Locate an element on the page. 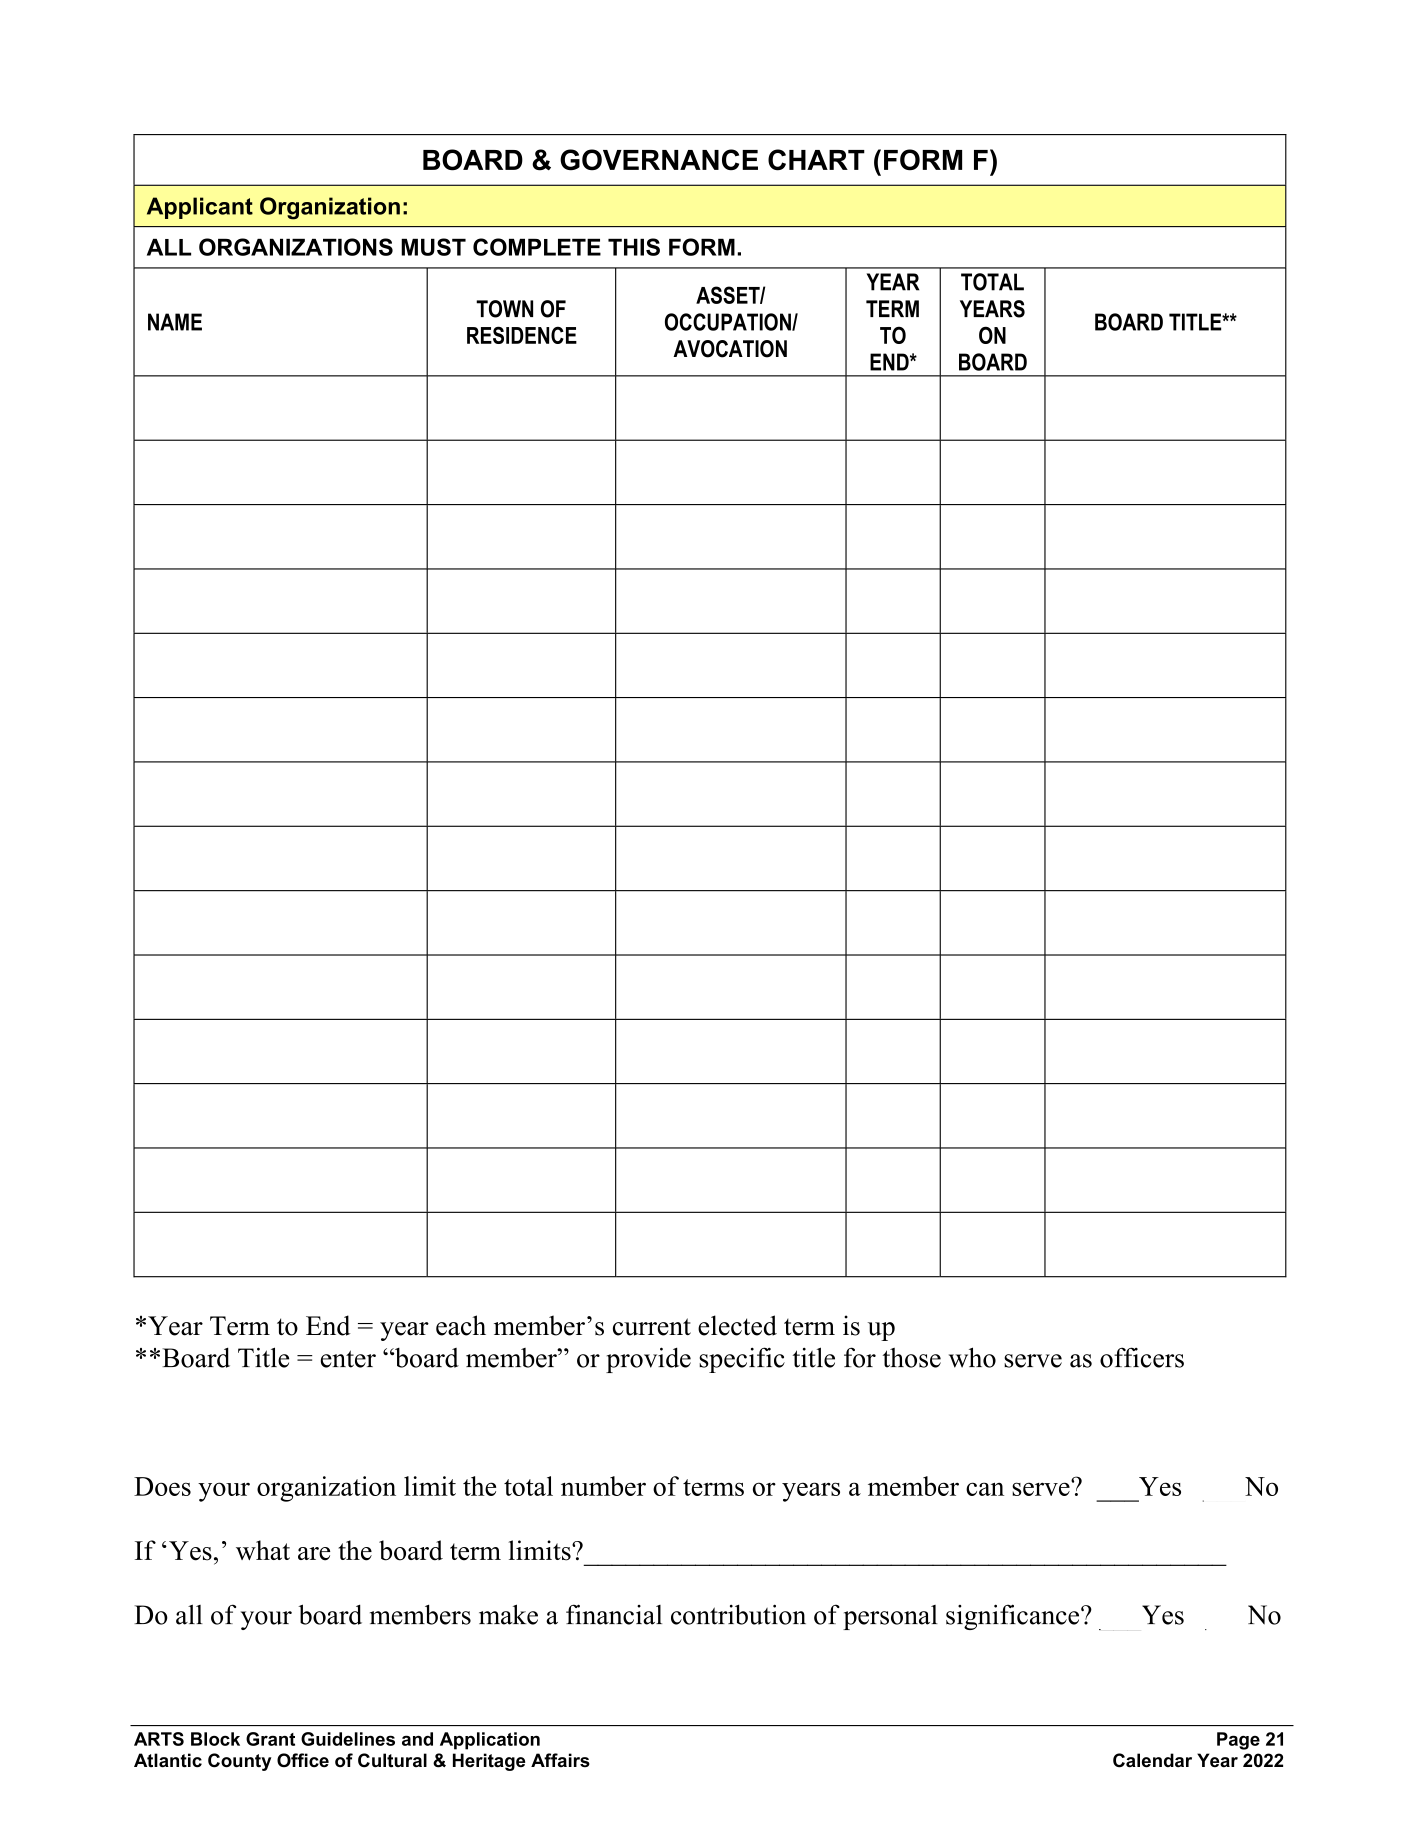 This document has height=1843, width=1424. elected is located at coordinates (737, 1325).
